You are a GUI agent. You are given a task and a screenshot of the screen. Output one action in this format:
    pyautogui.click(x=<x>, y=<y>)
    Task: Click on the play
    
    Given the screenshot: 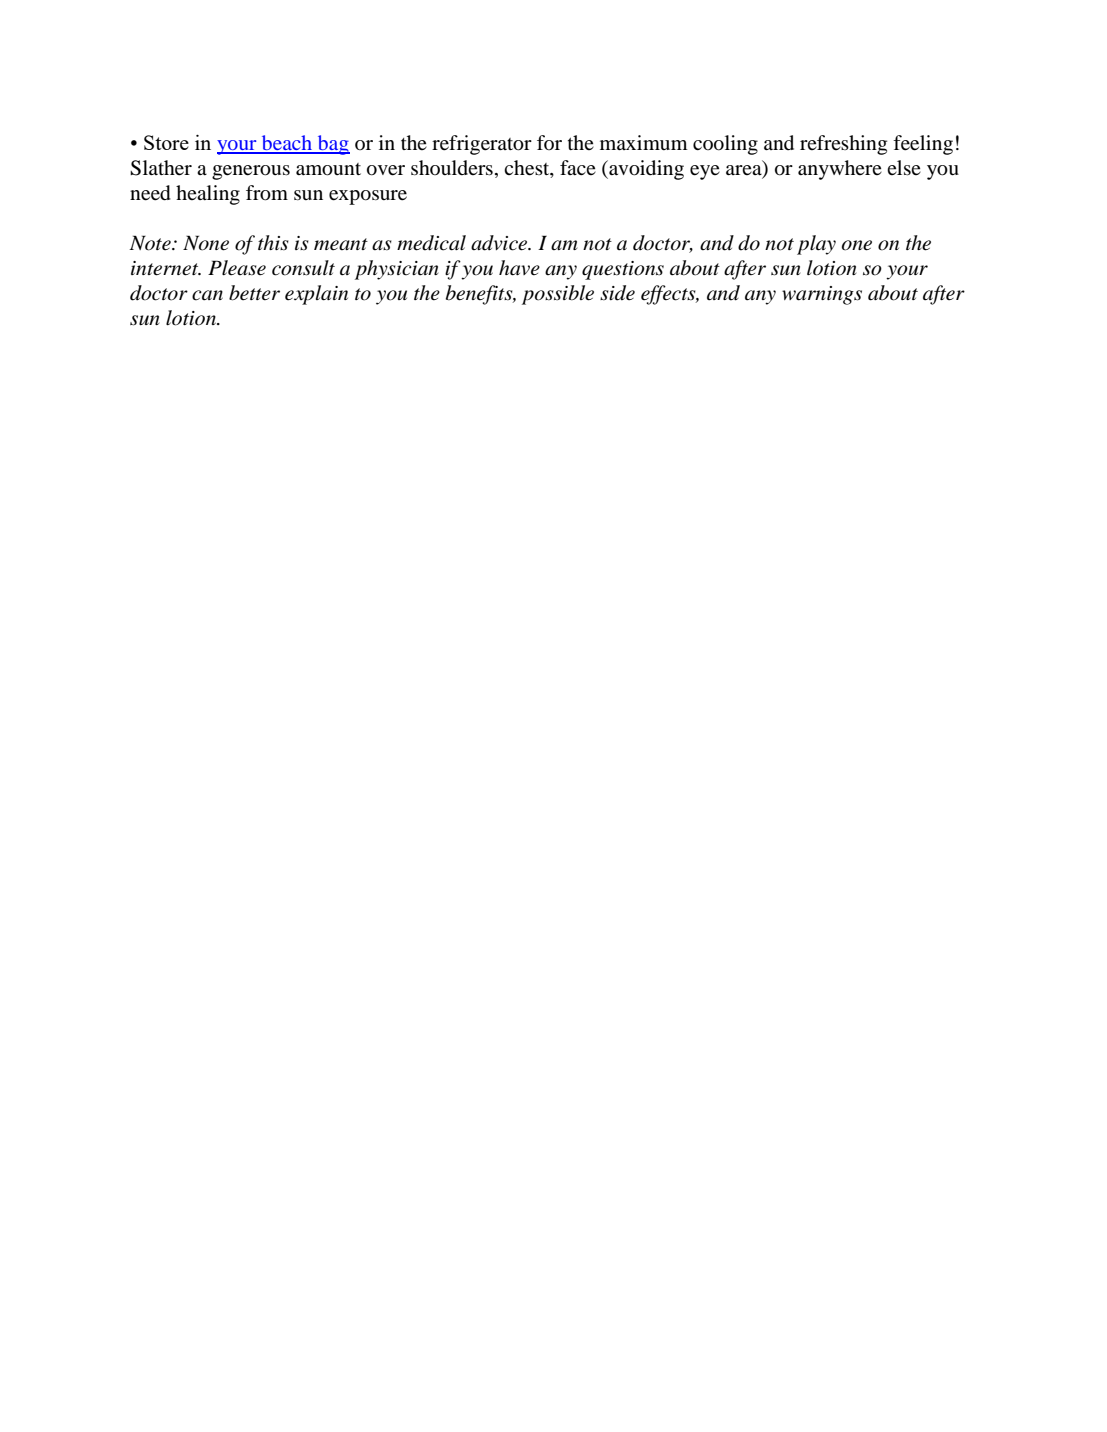 What is the action you would take?
    pyautogui.click(x=816, y=245)
